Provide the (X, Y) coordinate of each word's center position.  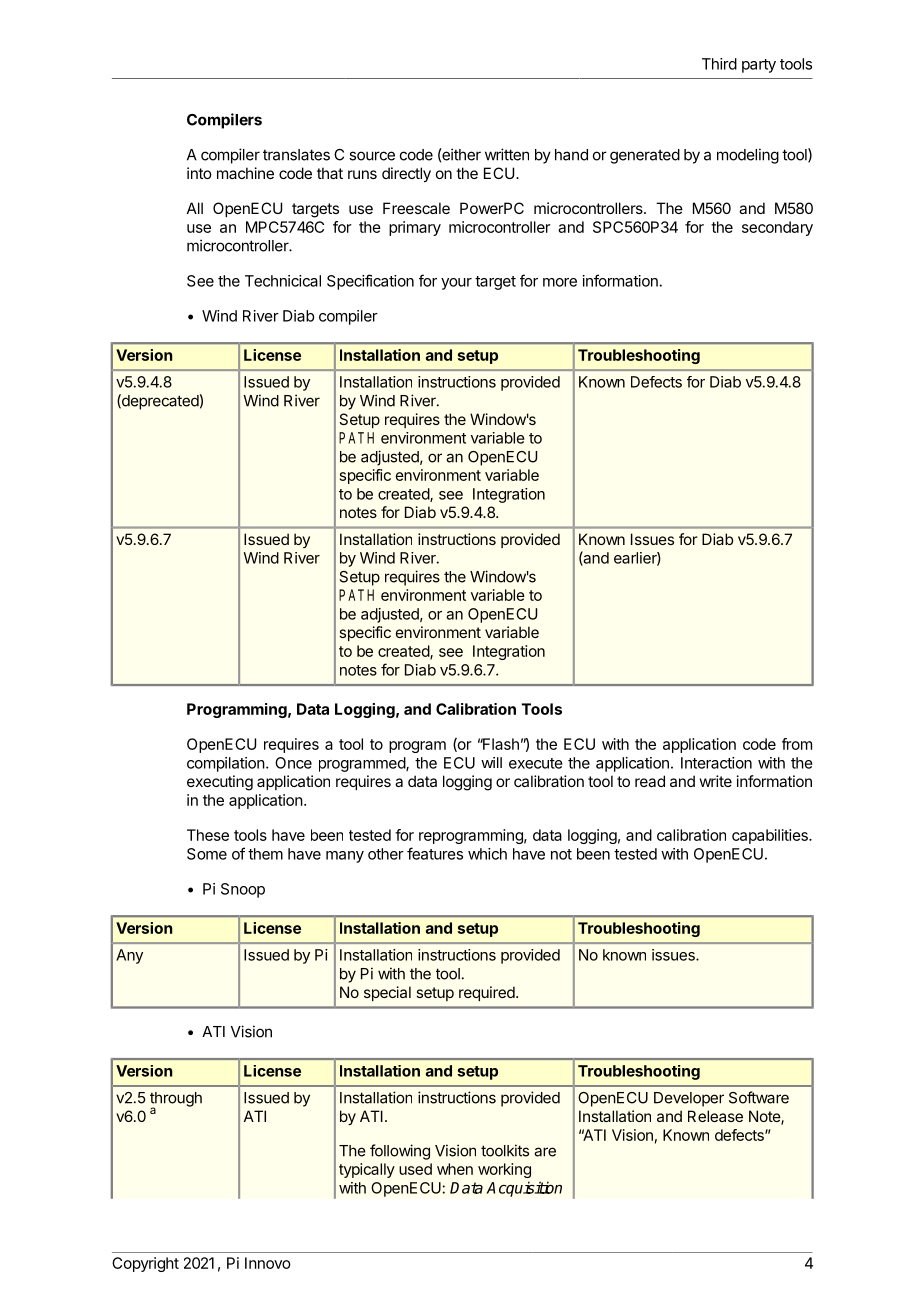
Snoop (243, 890)
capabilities (771, 836)
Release (715, 1116)
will (491, 762)
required (488, 993)
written (507, 154)
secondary (777, 228)
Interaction (716, 763)
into (199, 173)
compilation (226, 764)
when (455, 1169)
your (456, 284)
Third (719, 64)
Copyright (145, 1264)
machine (245, 173)
